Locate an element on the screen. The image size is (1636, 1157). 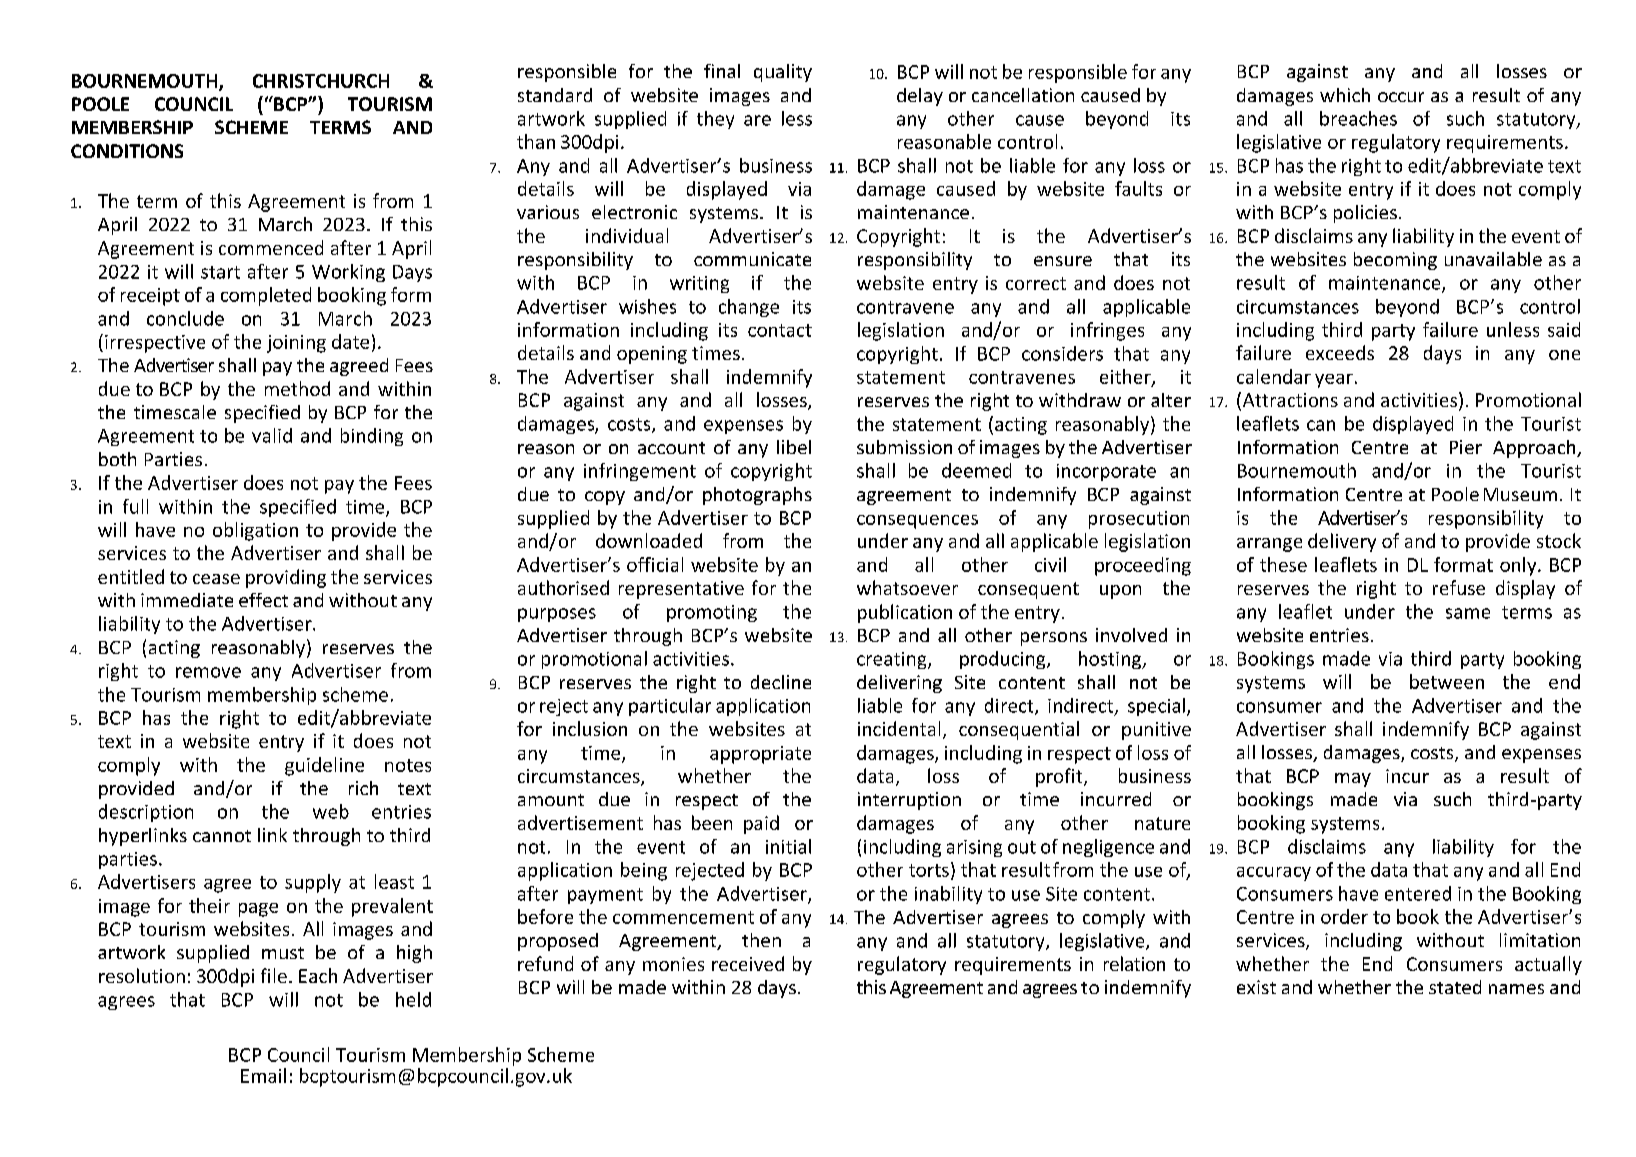
completed is located at coordinates (266, 296).
